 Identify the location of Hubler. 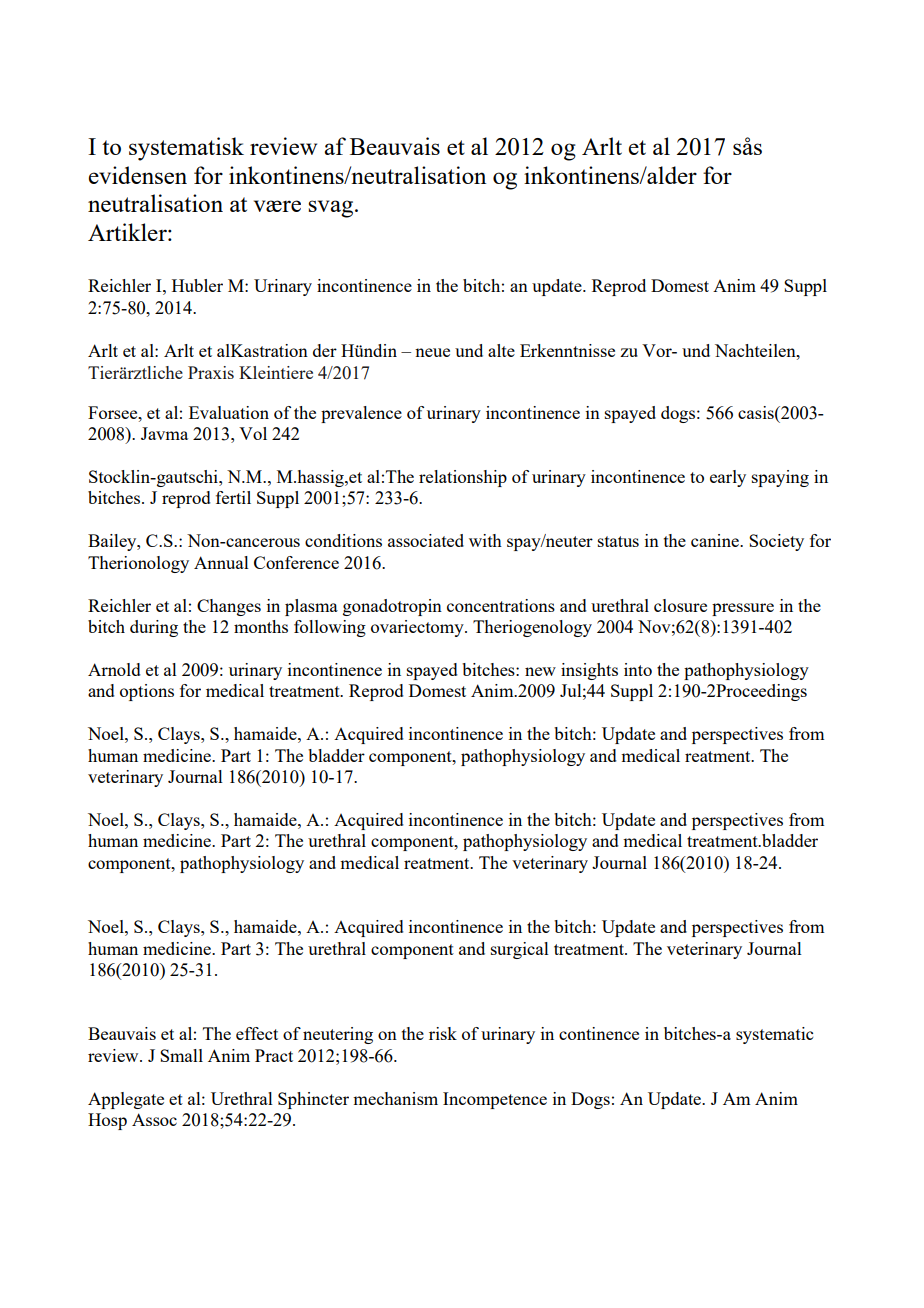
(197, 285).
